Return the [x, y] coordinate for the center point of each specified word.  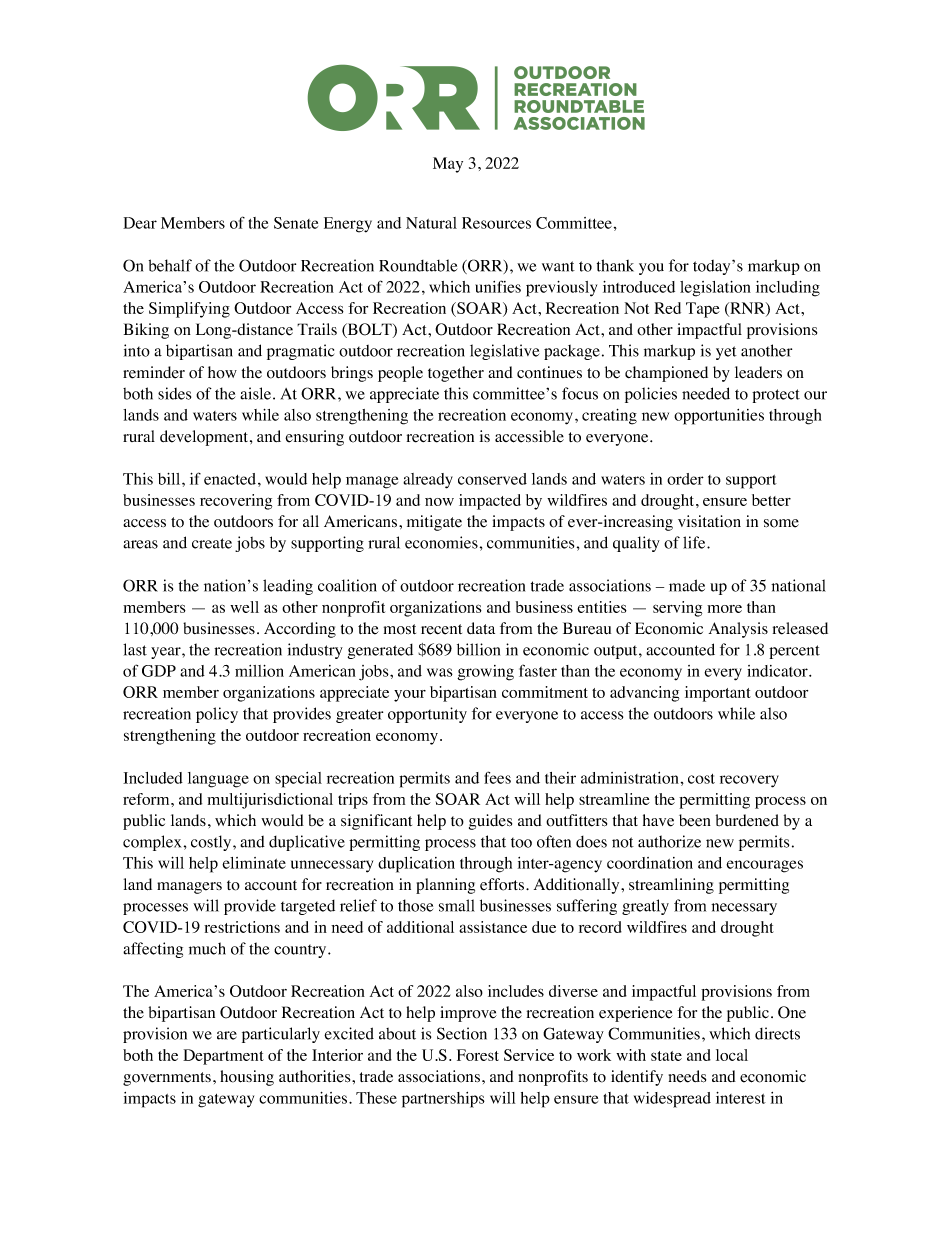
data [481, 628]
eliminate [254, 863]
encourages [764, 866]
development [205, 438]
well [244, 607]
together [456, 374]
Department [223, 1057]
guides [490, 822]
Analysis [738, 630]
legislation [715, 289]
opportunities [719, 417]
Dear [140, 223]
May [448, 165]
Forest [478, 1055]
